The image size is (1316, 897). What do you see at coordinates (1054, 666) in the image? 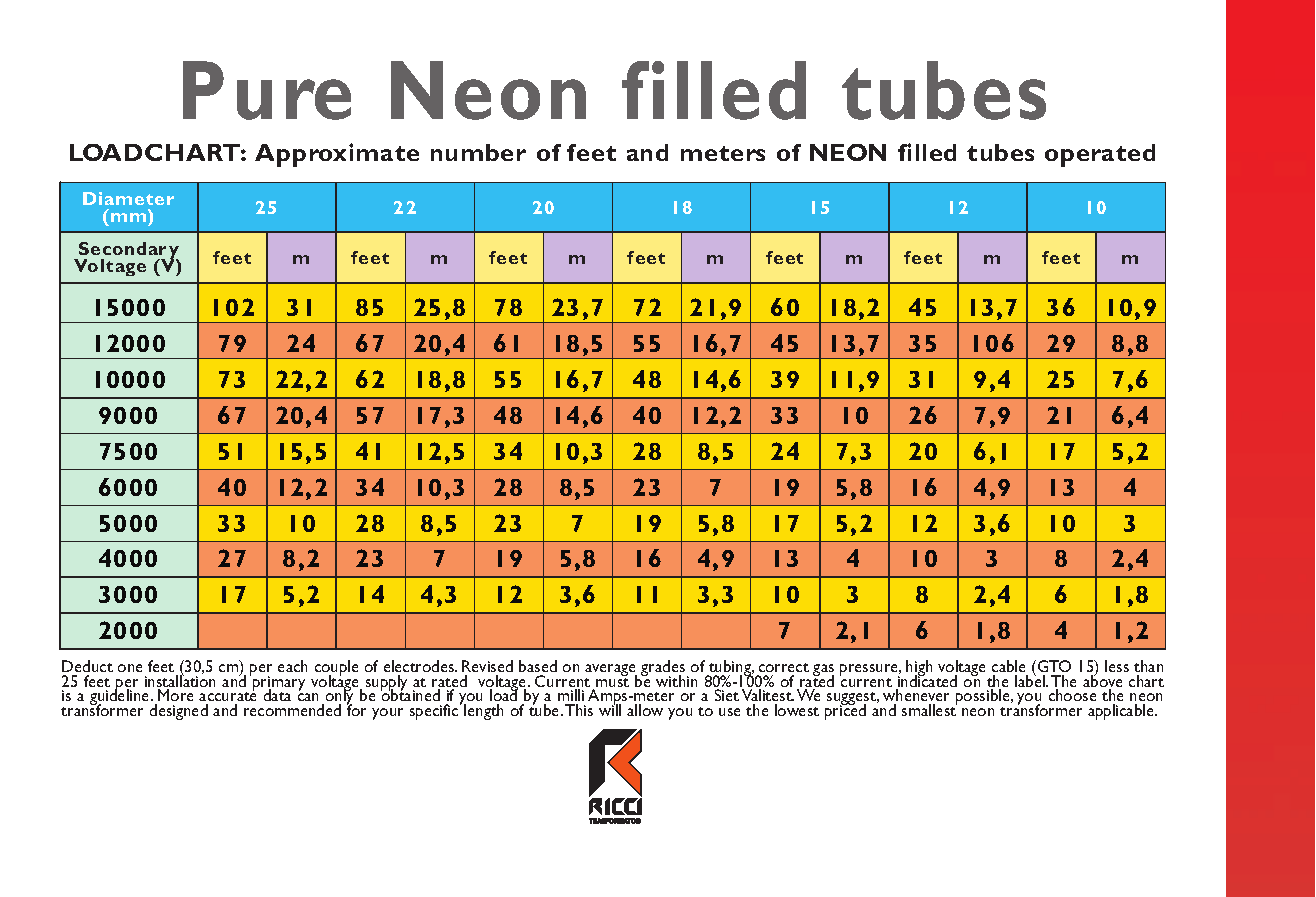
I see `GTO` at bounding box center [1054, 666].
